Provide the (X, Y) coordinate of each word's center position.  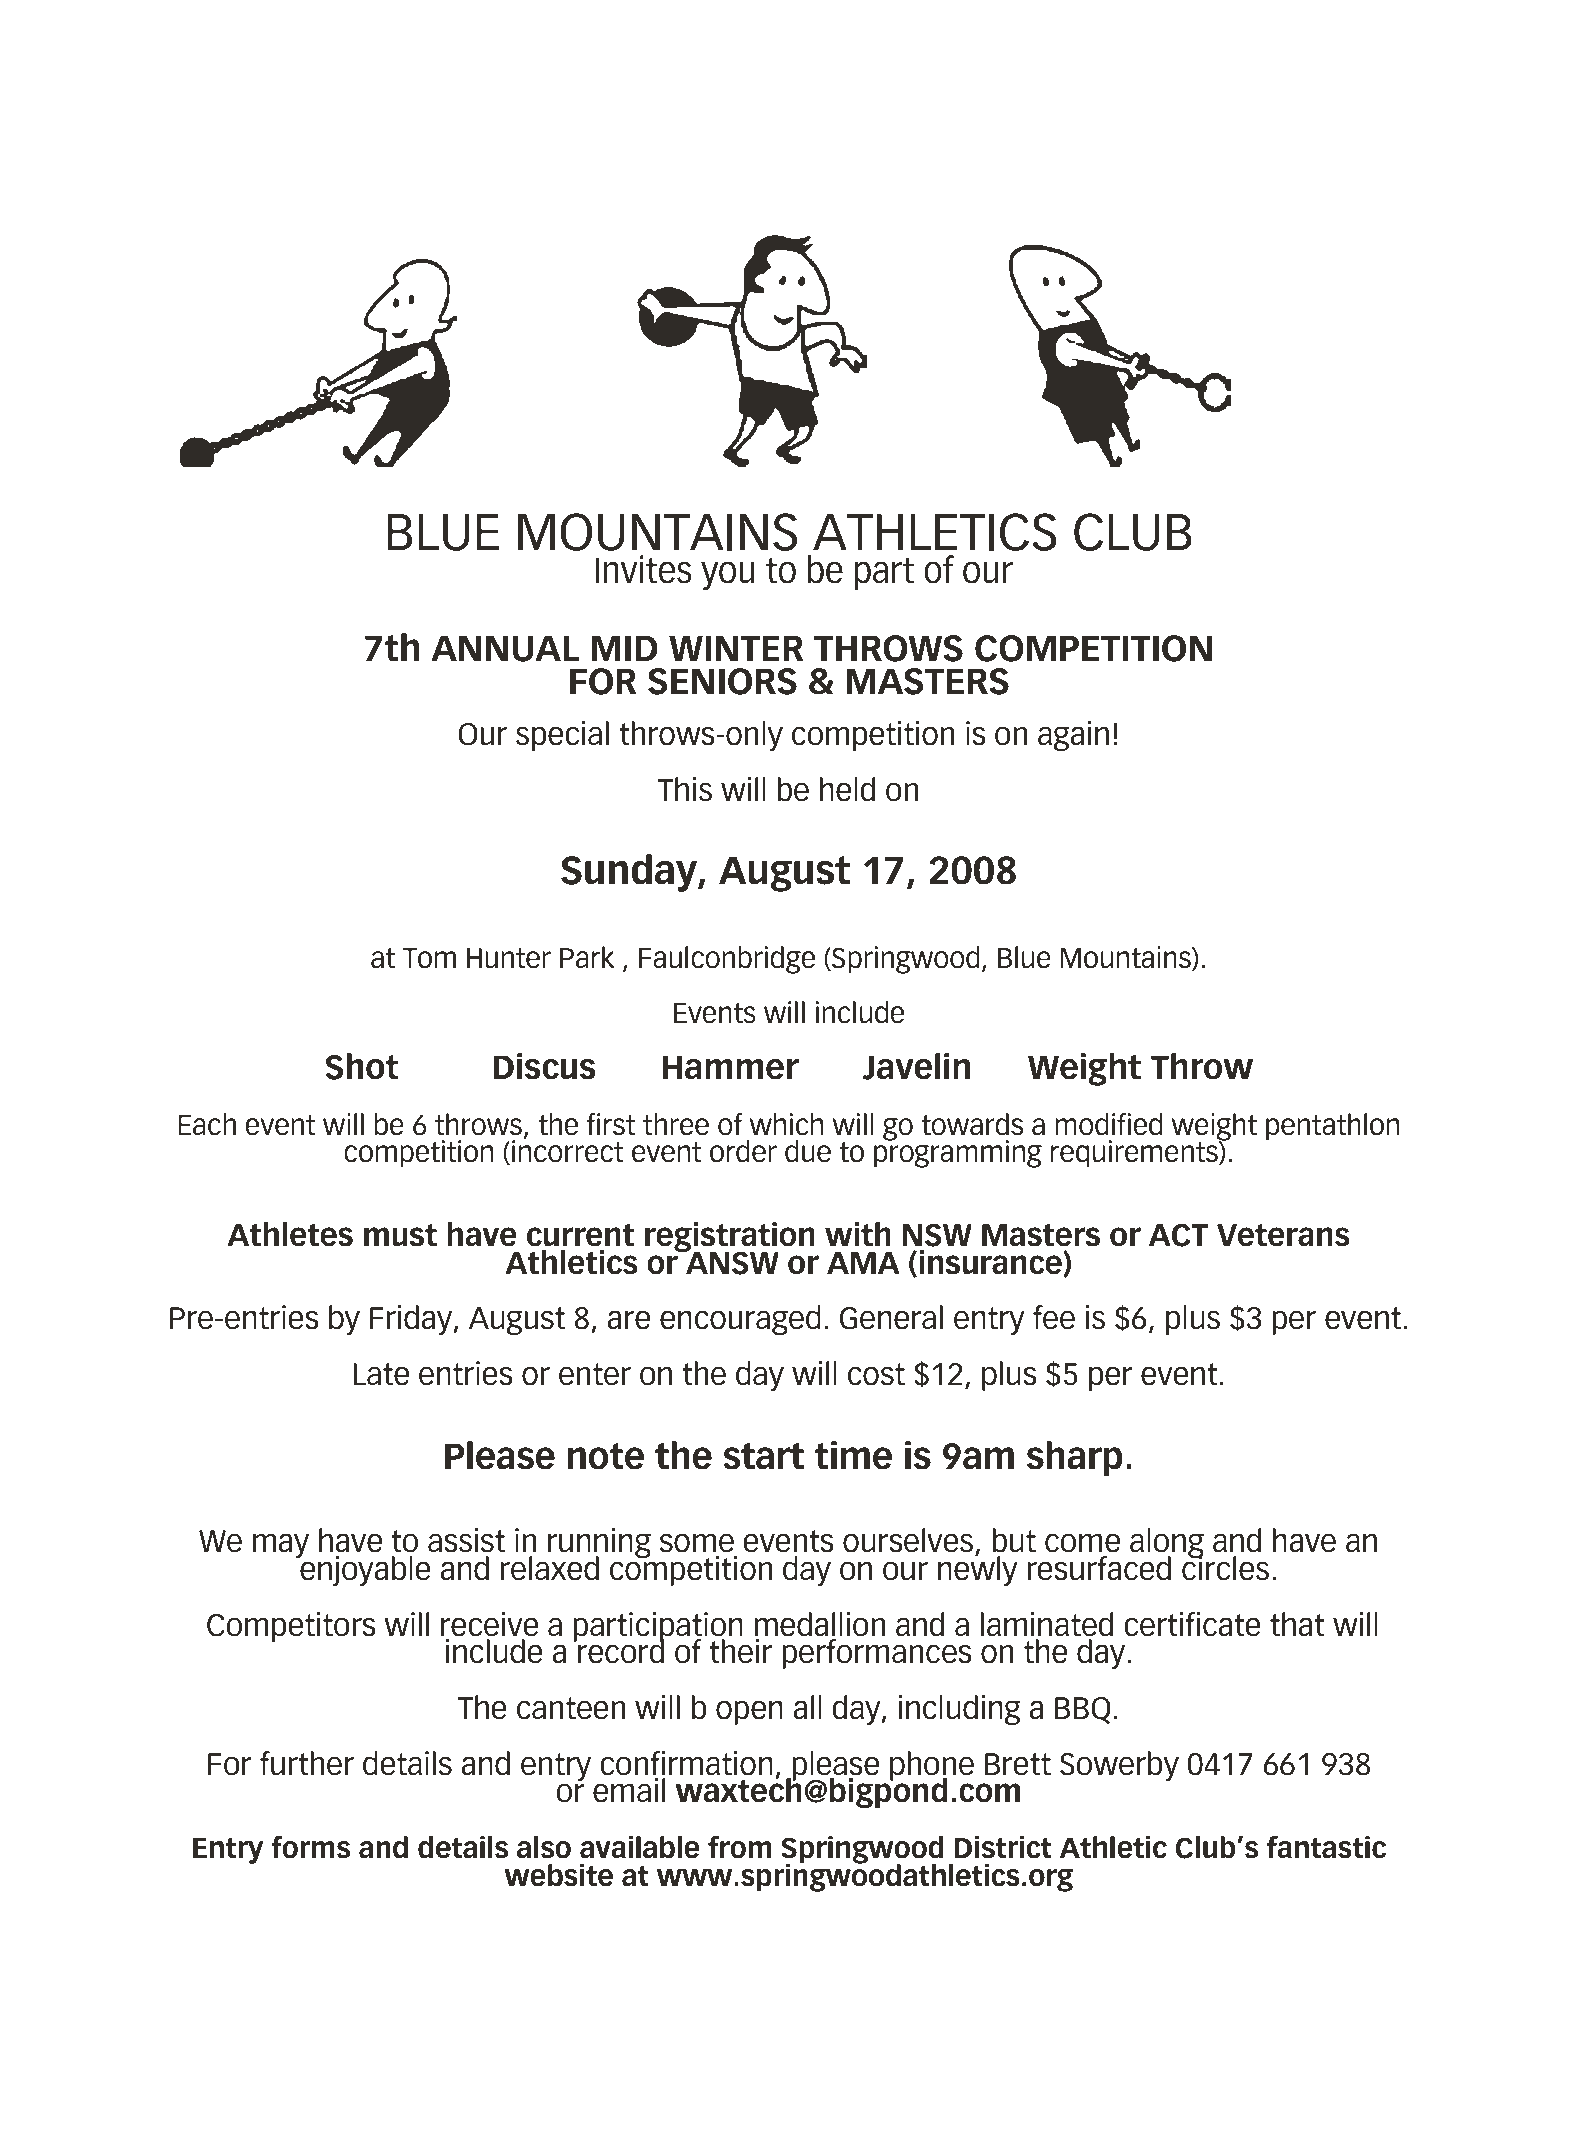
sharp (1075, 1458)
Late (381, 1374)
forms (310, 1847)
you (728, 575)
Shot (361, 1066)
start (763, 1456)
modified (1108, 1124)
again (1073, 736)
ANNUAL (505, 648)
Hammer (731, 1067)
